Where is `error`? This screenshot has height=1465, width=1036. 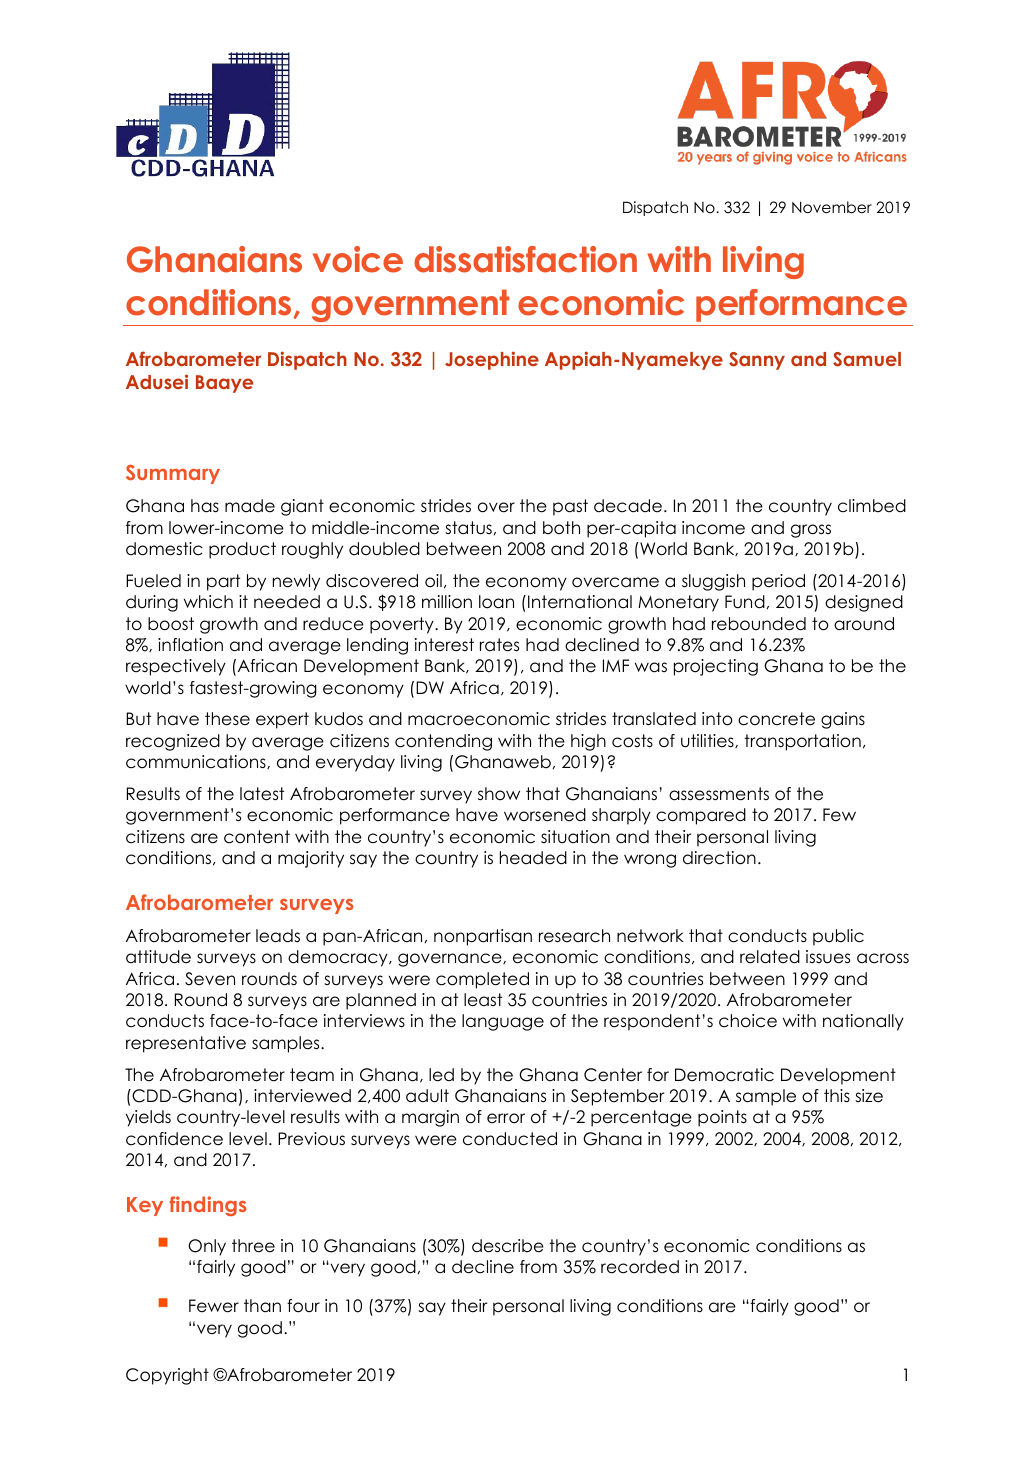
error is located at coordinates (506, 1118).
